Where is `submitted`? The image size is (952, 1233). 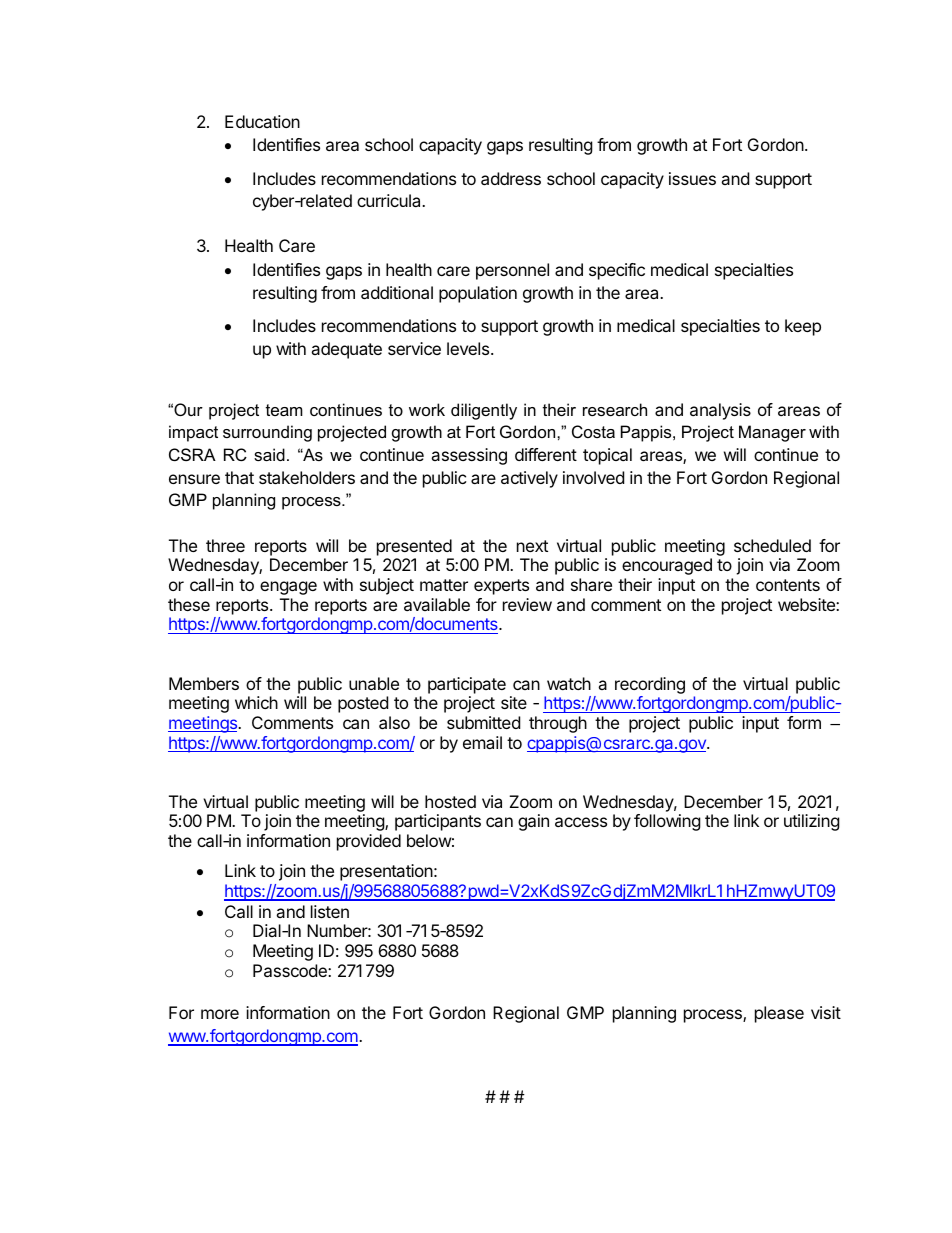 submitted is located at coordinates (483, 722).
